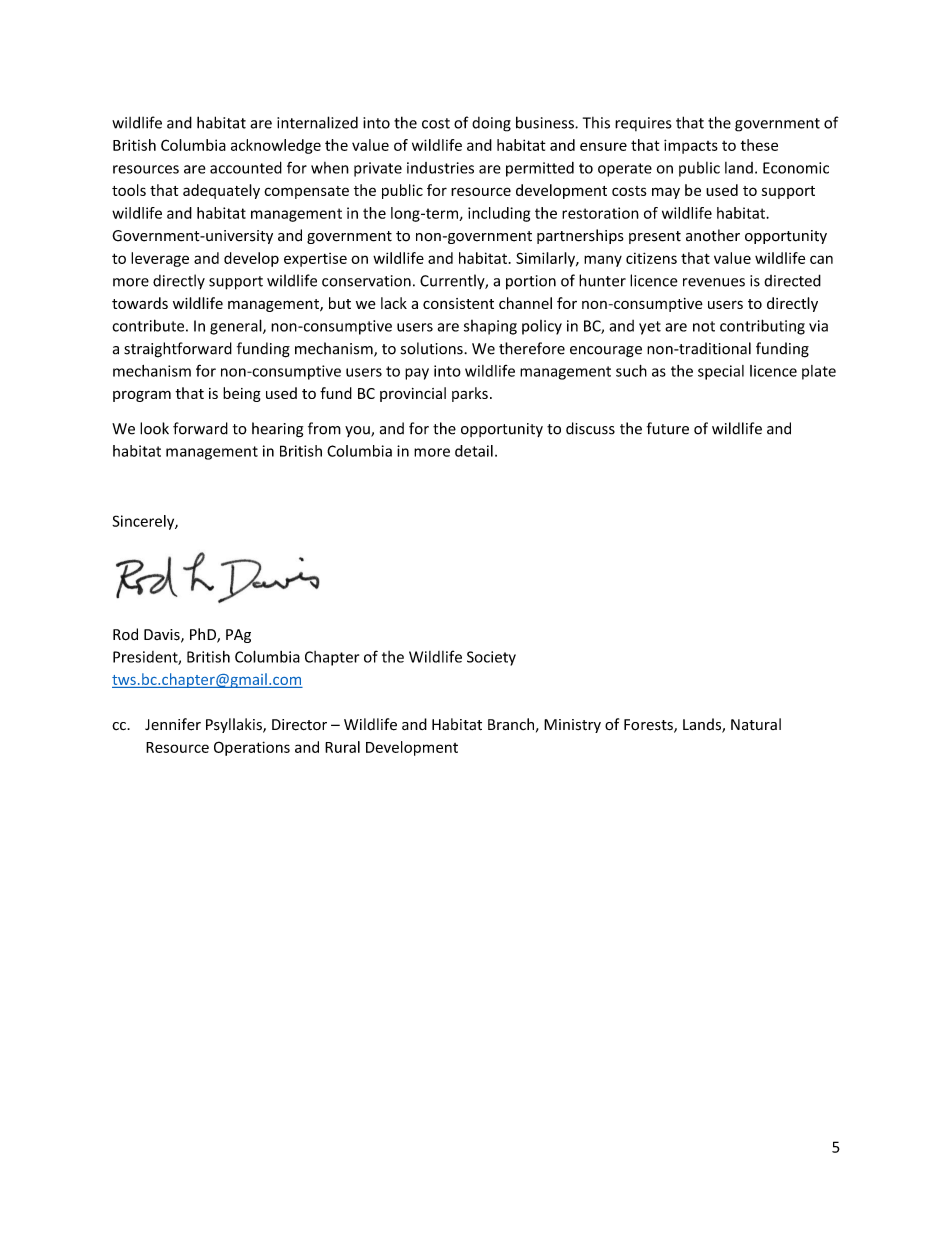 This image has width=952, height=1233. I want to click on these, so click(759, 145).
